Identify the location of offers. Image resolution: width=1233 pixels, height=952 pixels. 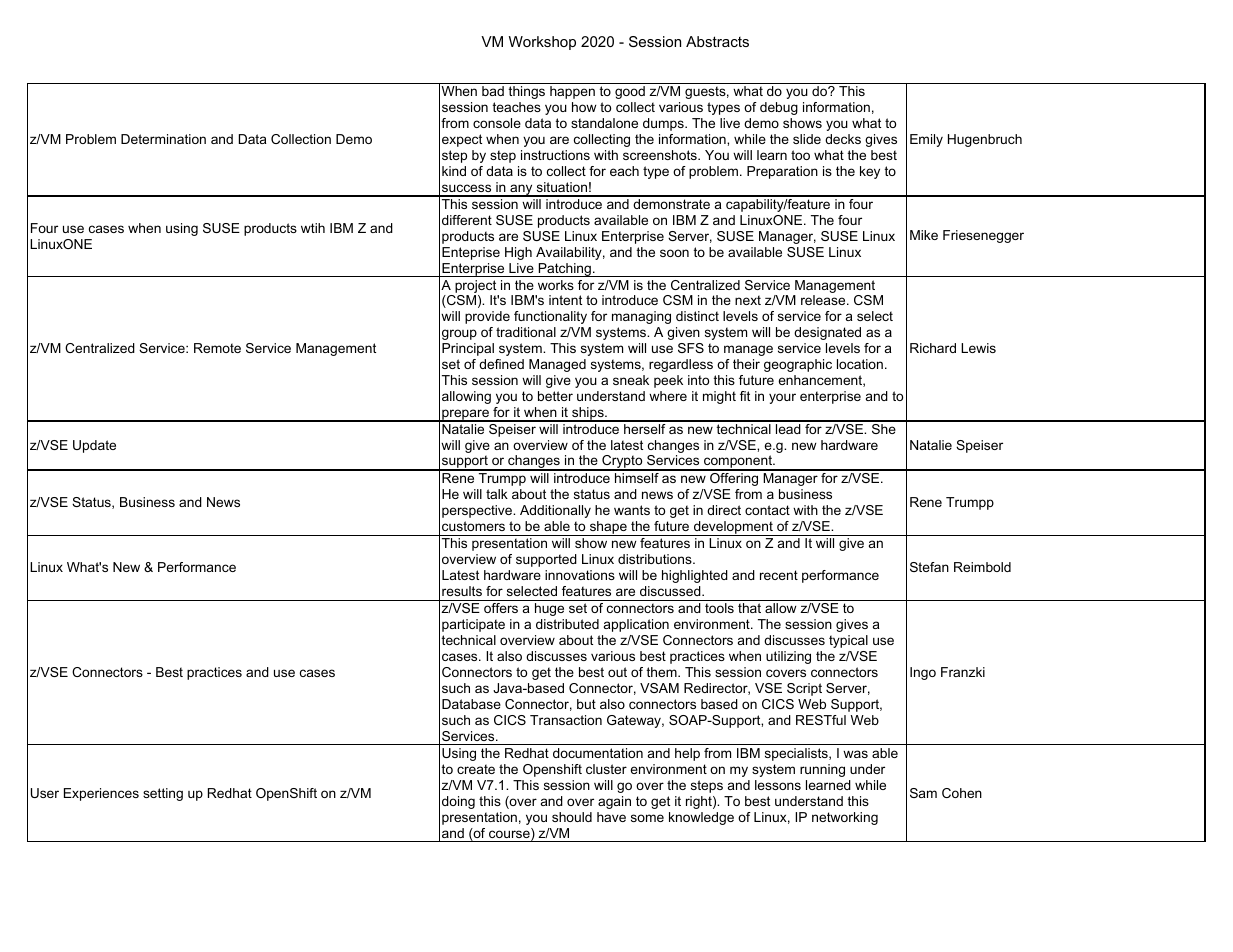
(501, 608).
